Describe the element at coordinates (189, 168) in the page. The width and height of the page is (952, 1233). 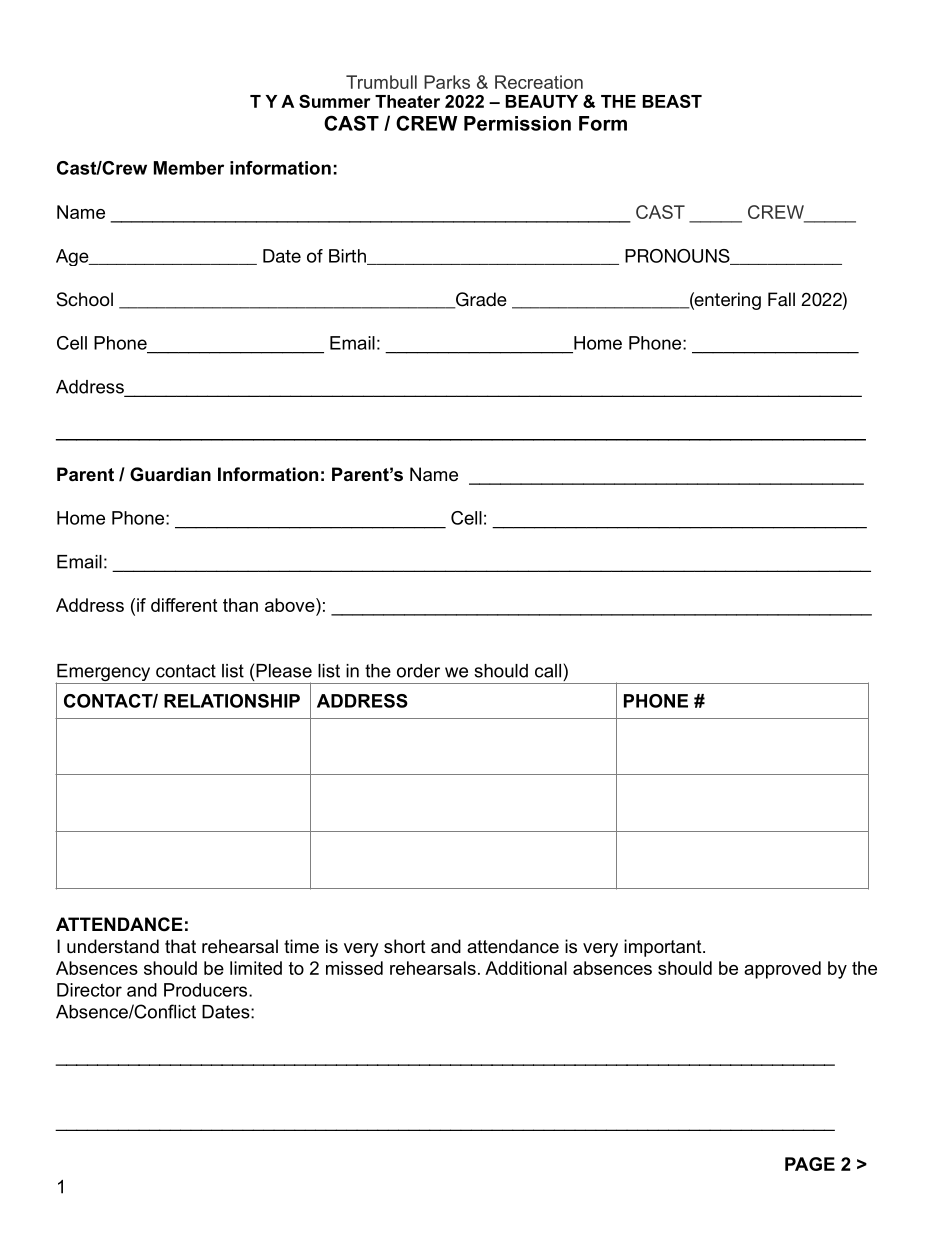
I see `Member` at that location.
